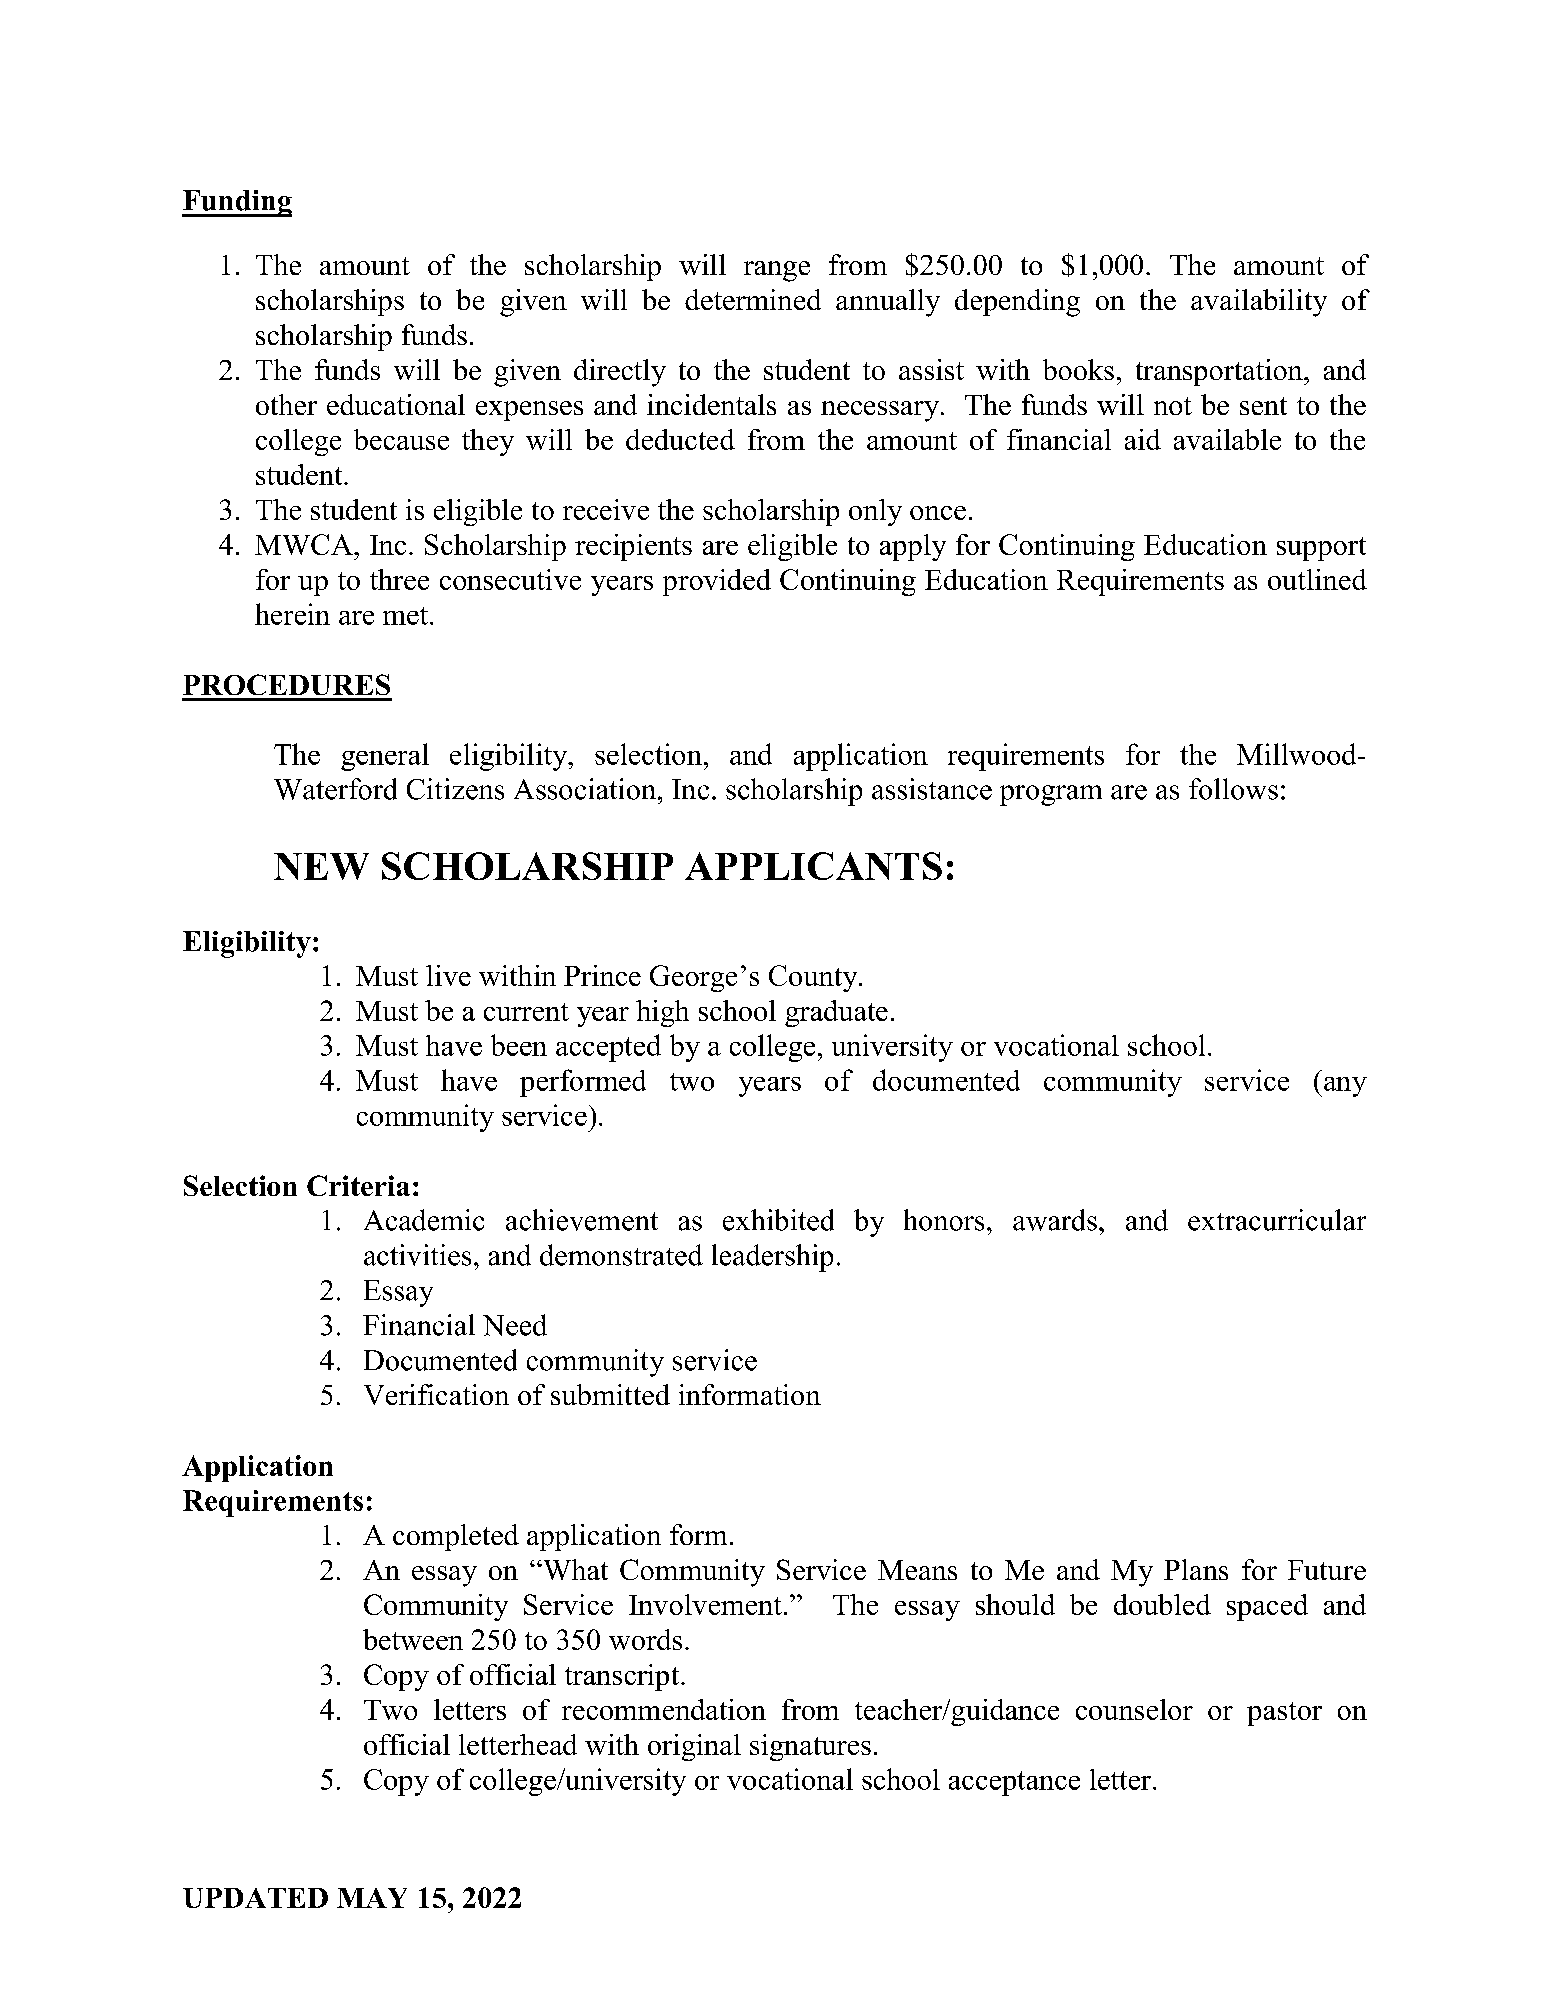 The width and height of the document is (1550, 2006). I want to click on NEW, so click(321, 866).
